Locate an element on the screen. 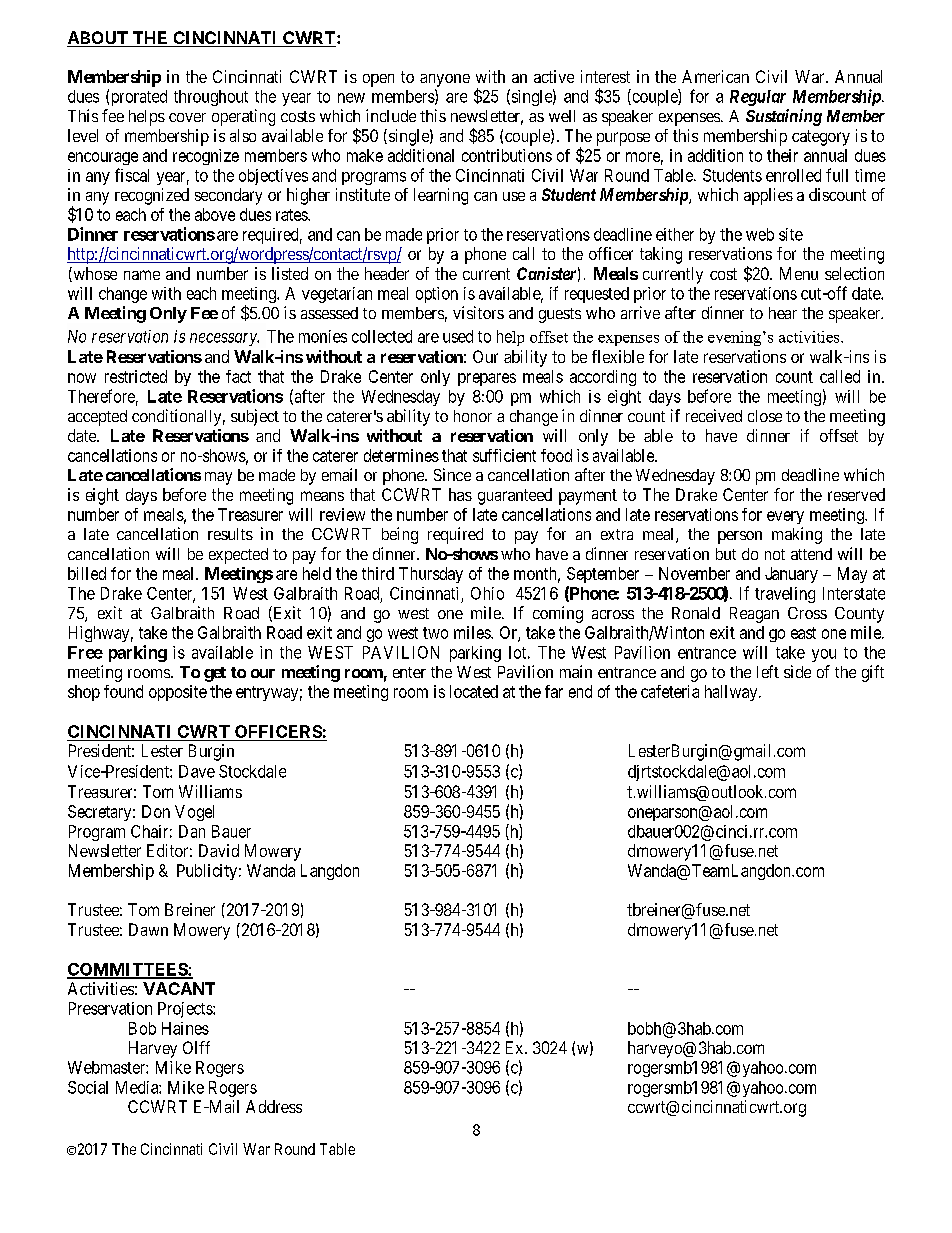 Image resolution: width=952 pixels, height=1233 pixels. anyone is located at coordinates (445, 80).
